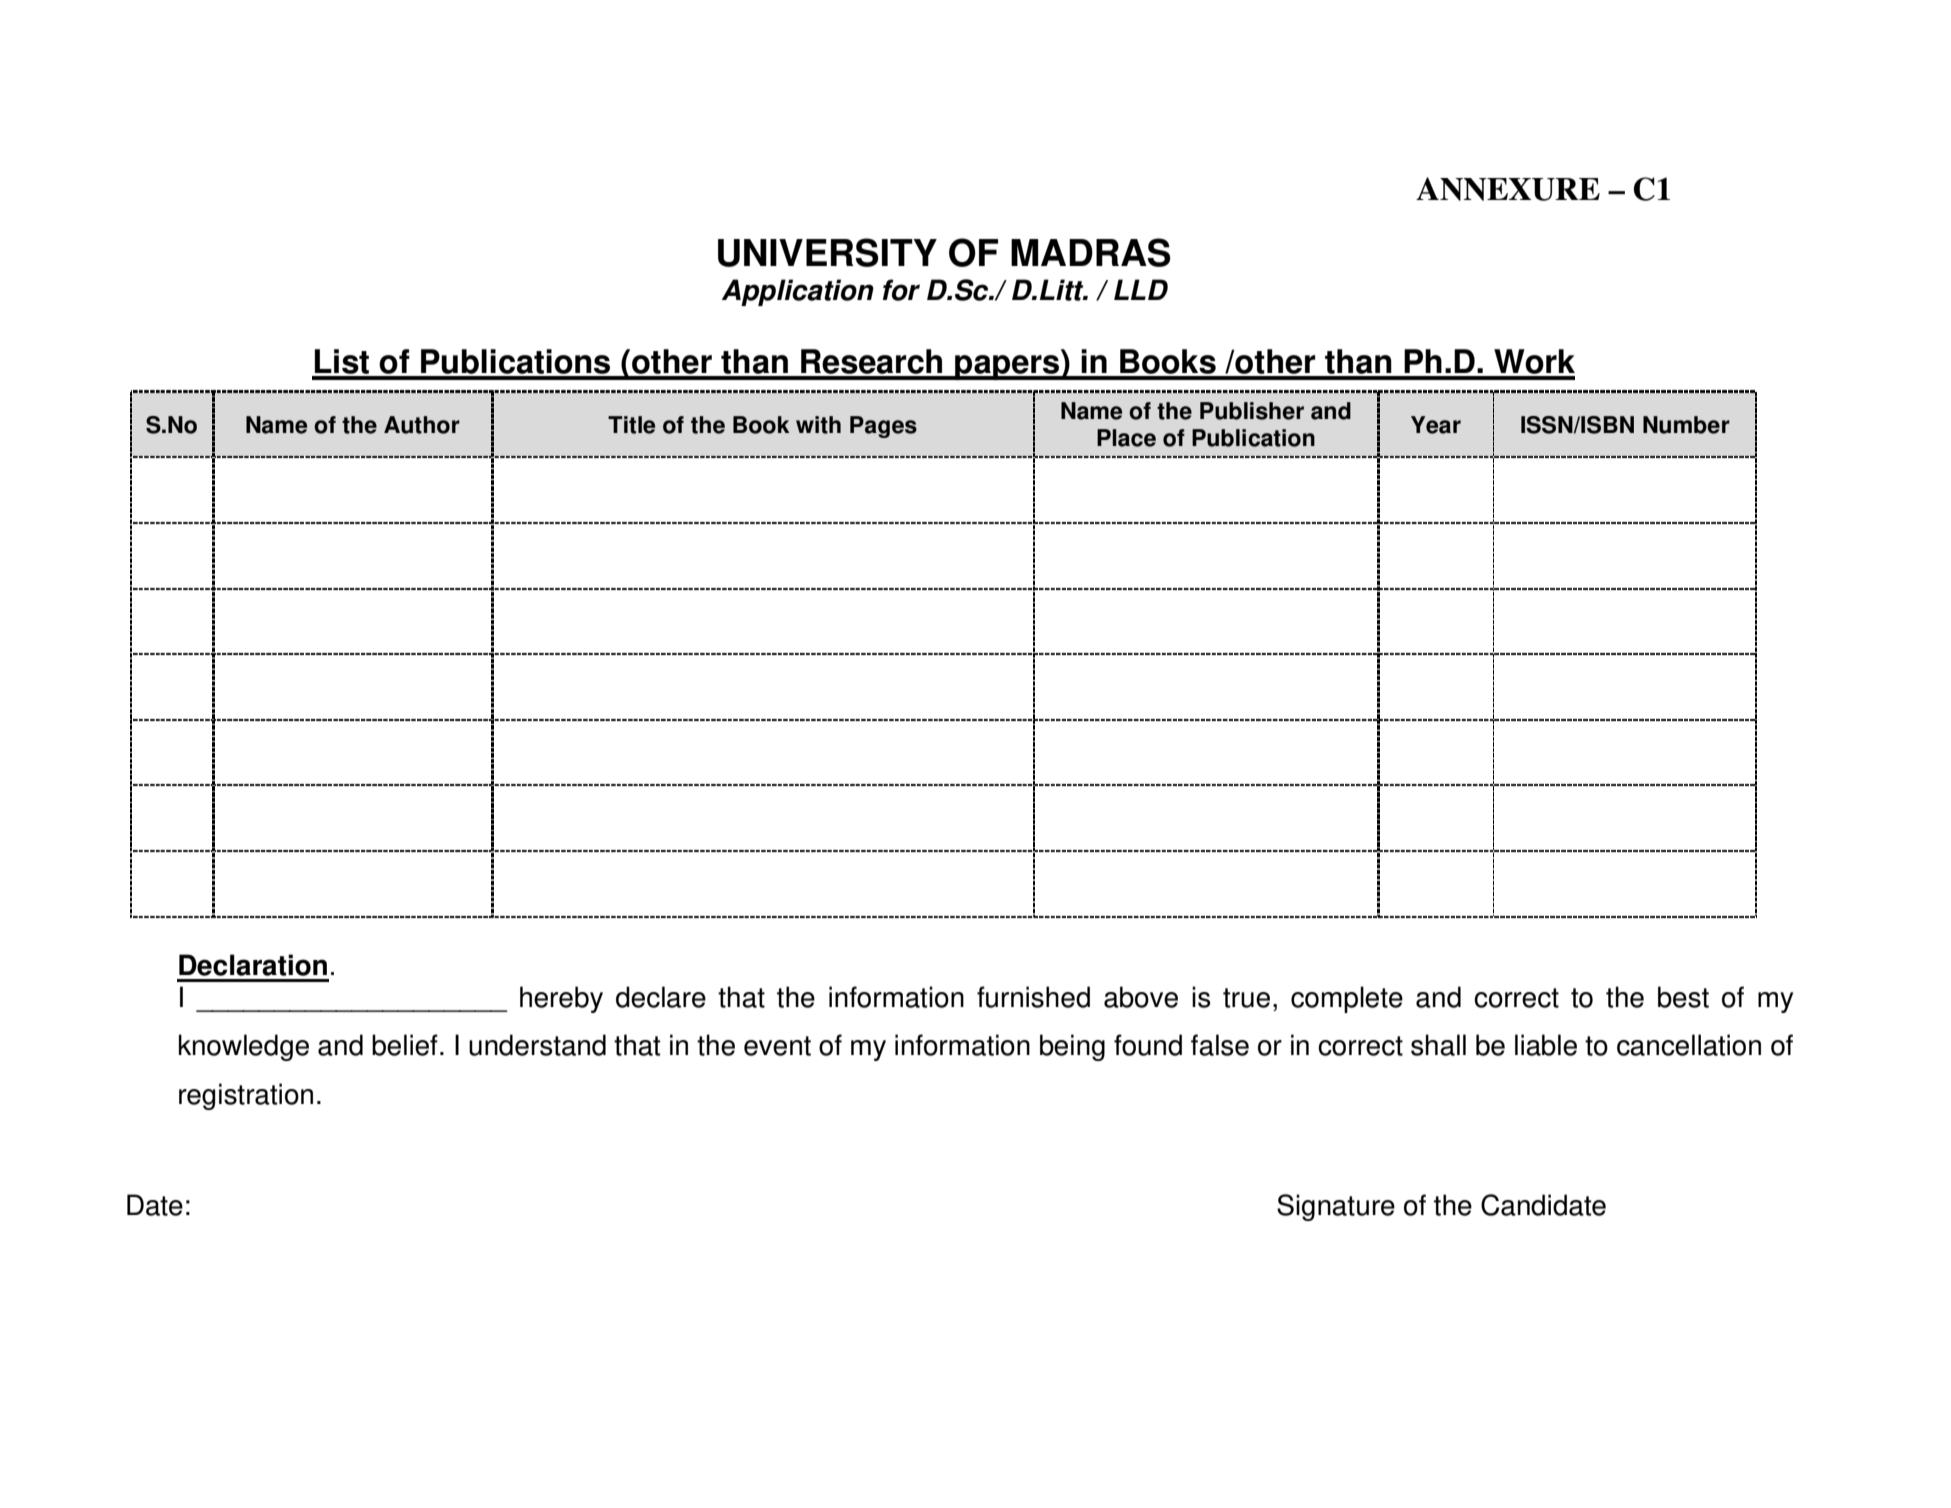 The height and width of the page is (1508, 1951). Describe the element at coordinates (405, 1045) in the page. I see `belief` at that location.
